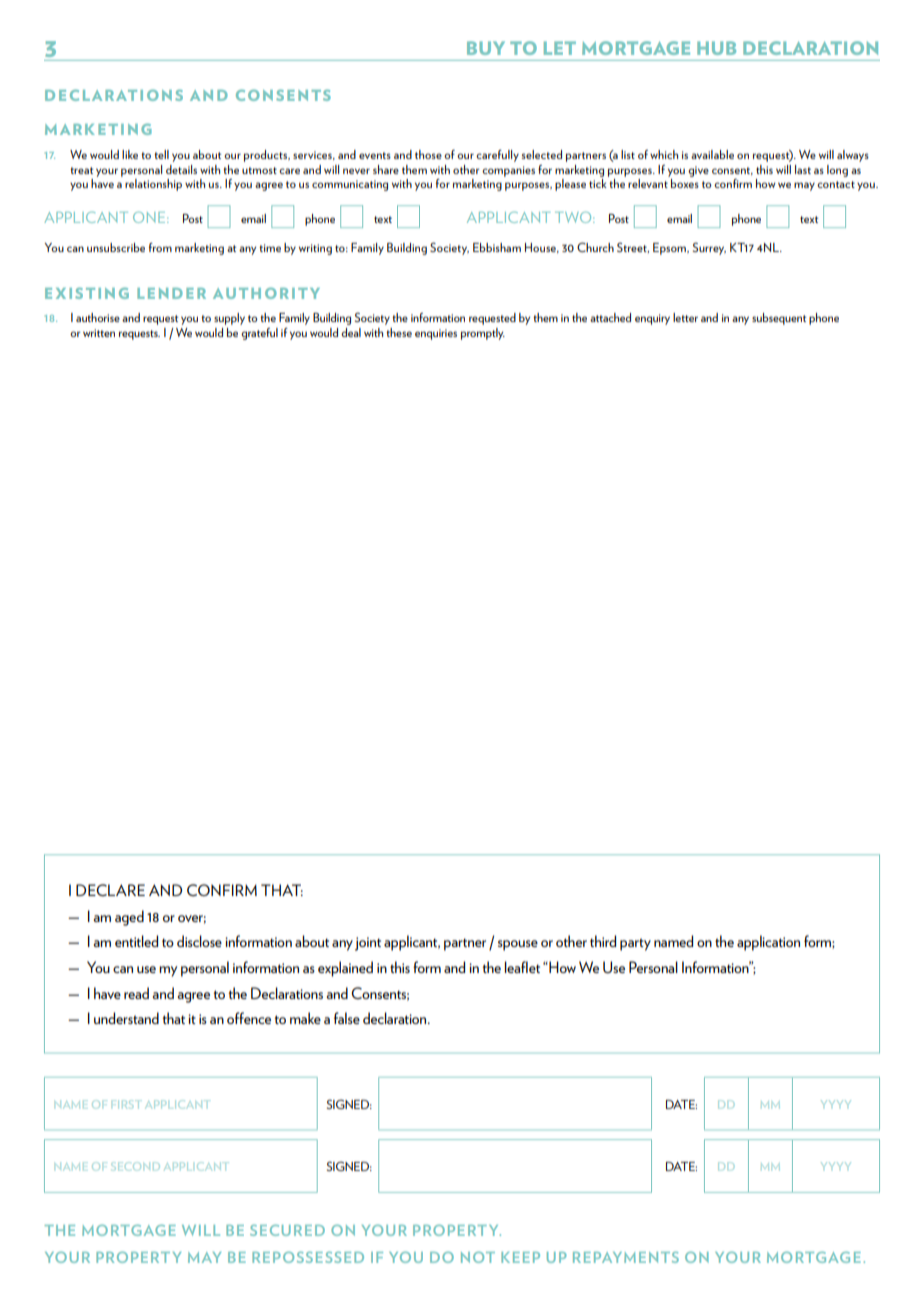 The height and width of the screenshot is (1308, 924). What do you see at coordinates (768, 943) in the screenshot?
I see `application` at bounding box center [768, 943].
